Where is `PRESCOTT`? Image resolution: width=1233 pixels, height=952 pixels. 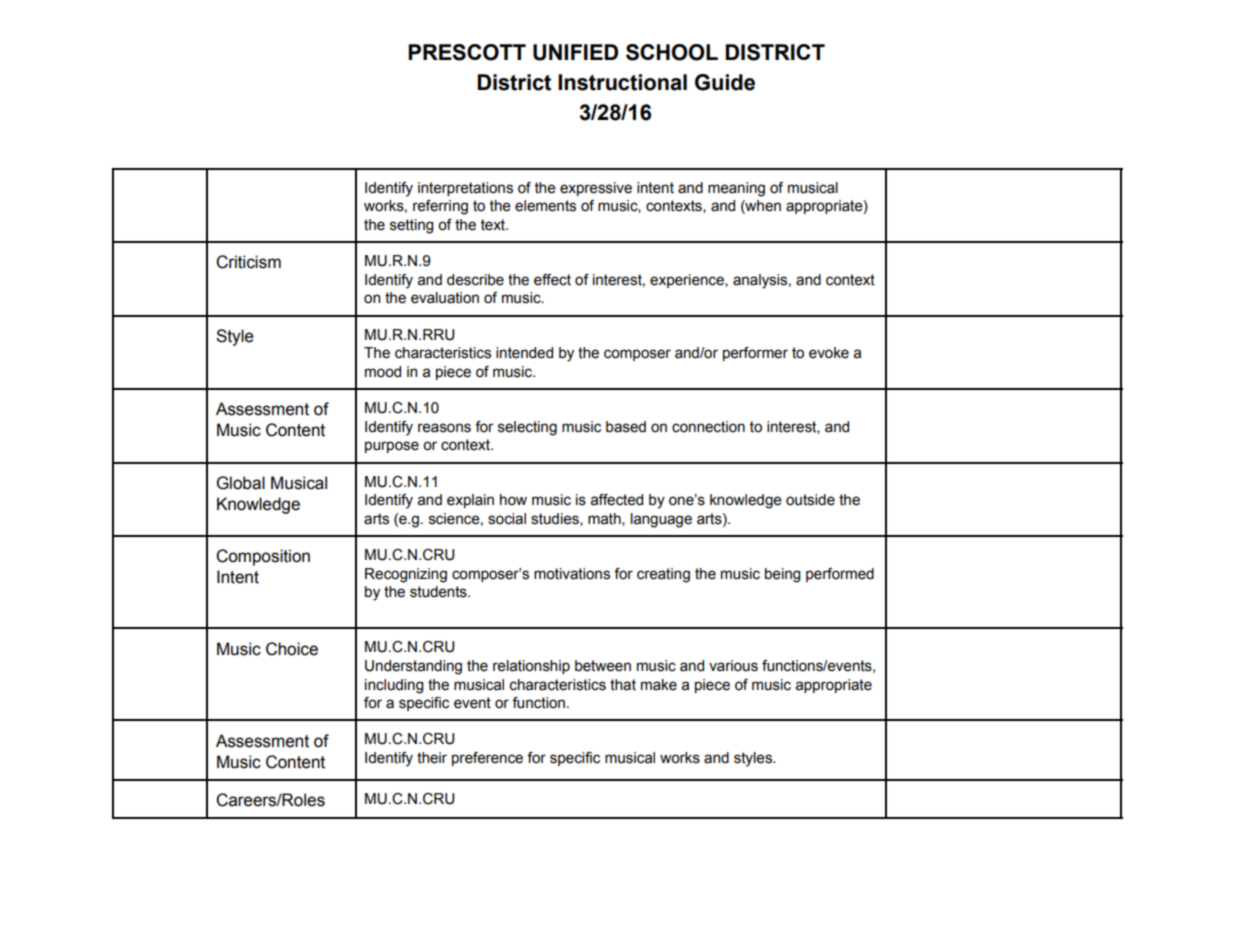
PRESCOTT is located at coordinates (467, 52).
